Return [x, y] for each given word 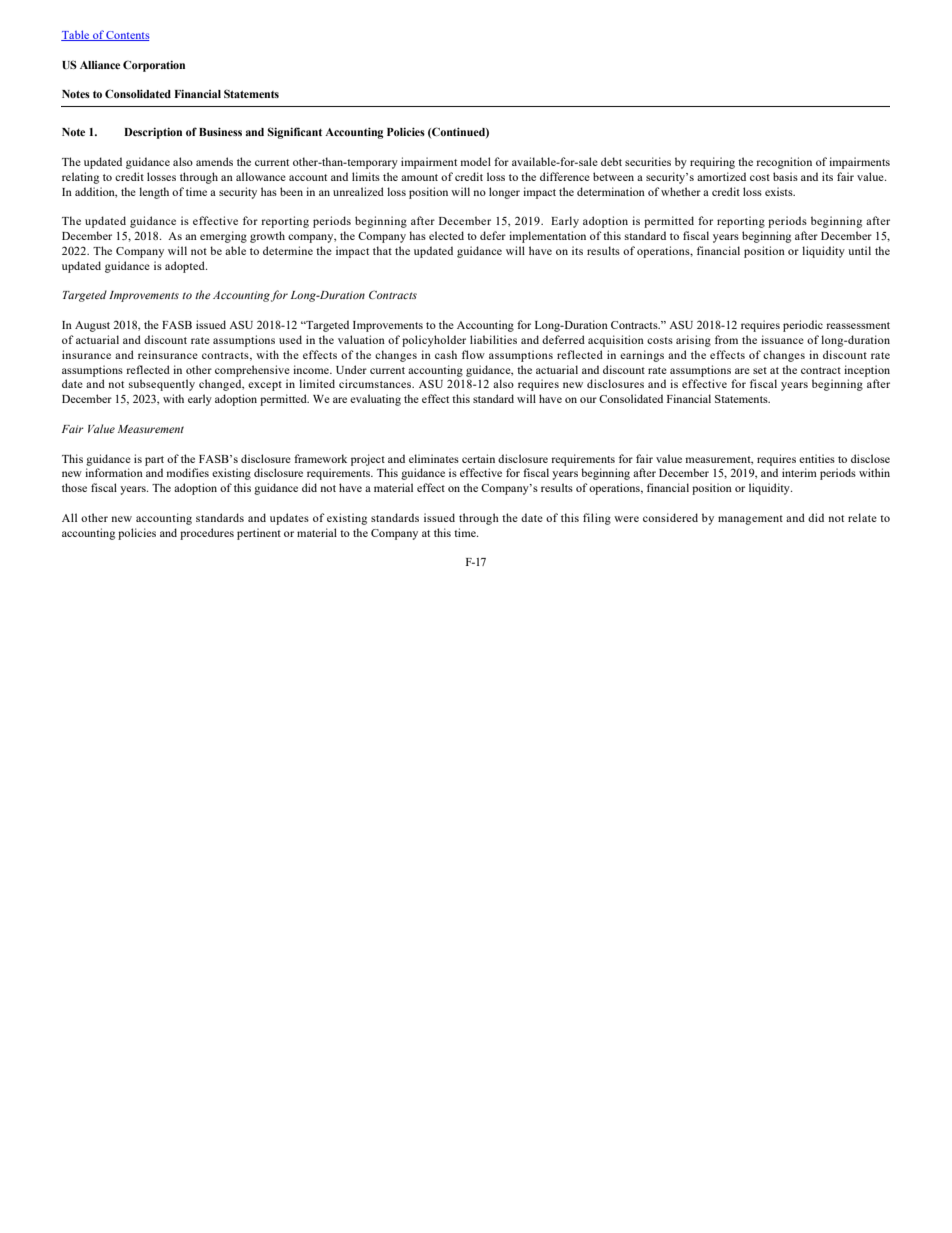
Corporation [154, 66]
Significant [295, 133]
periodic [803, 326]
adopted [186, 267]
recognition [784, 163]
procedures [207, 534]
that [382, 250]
